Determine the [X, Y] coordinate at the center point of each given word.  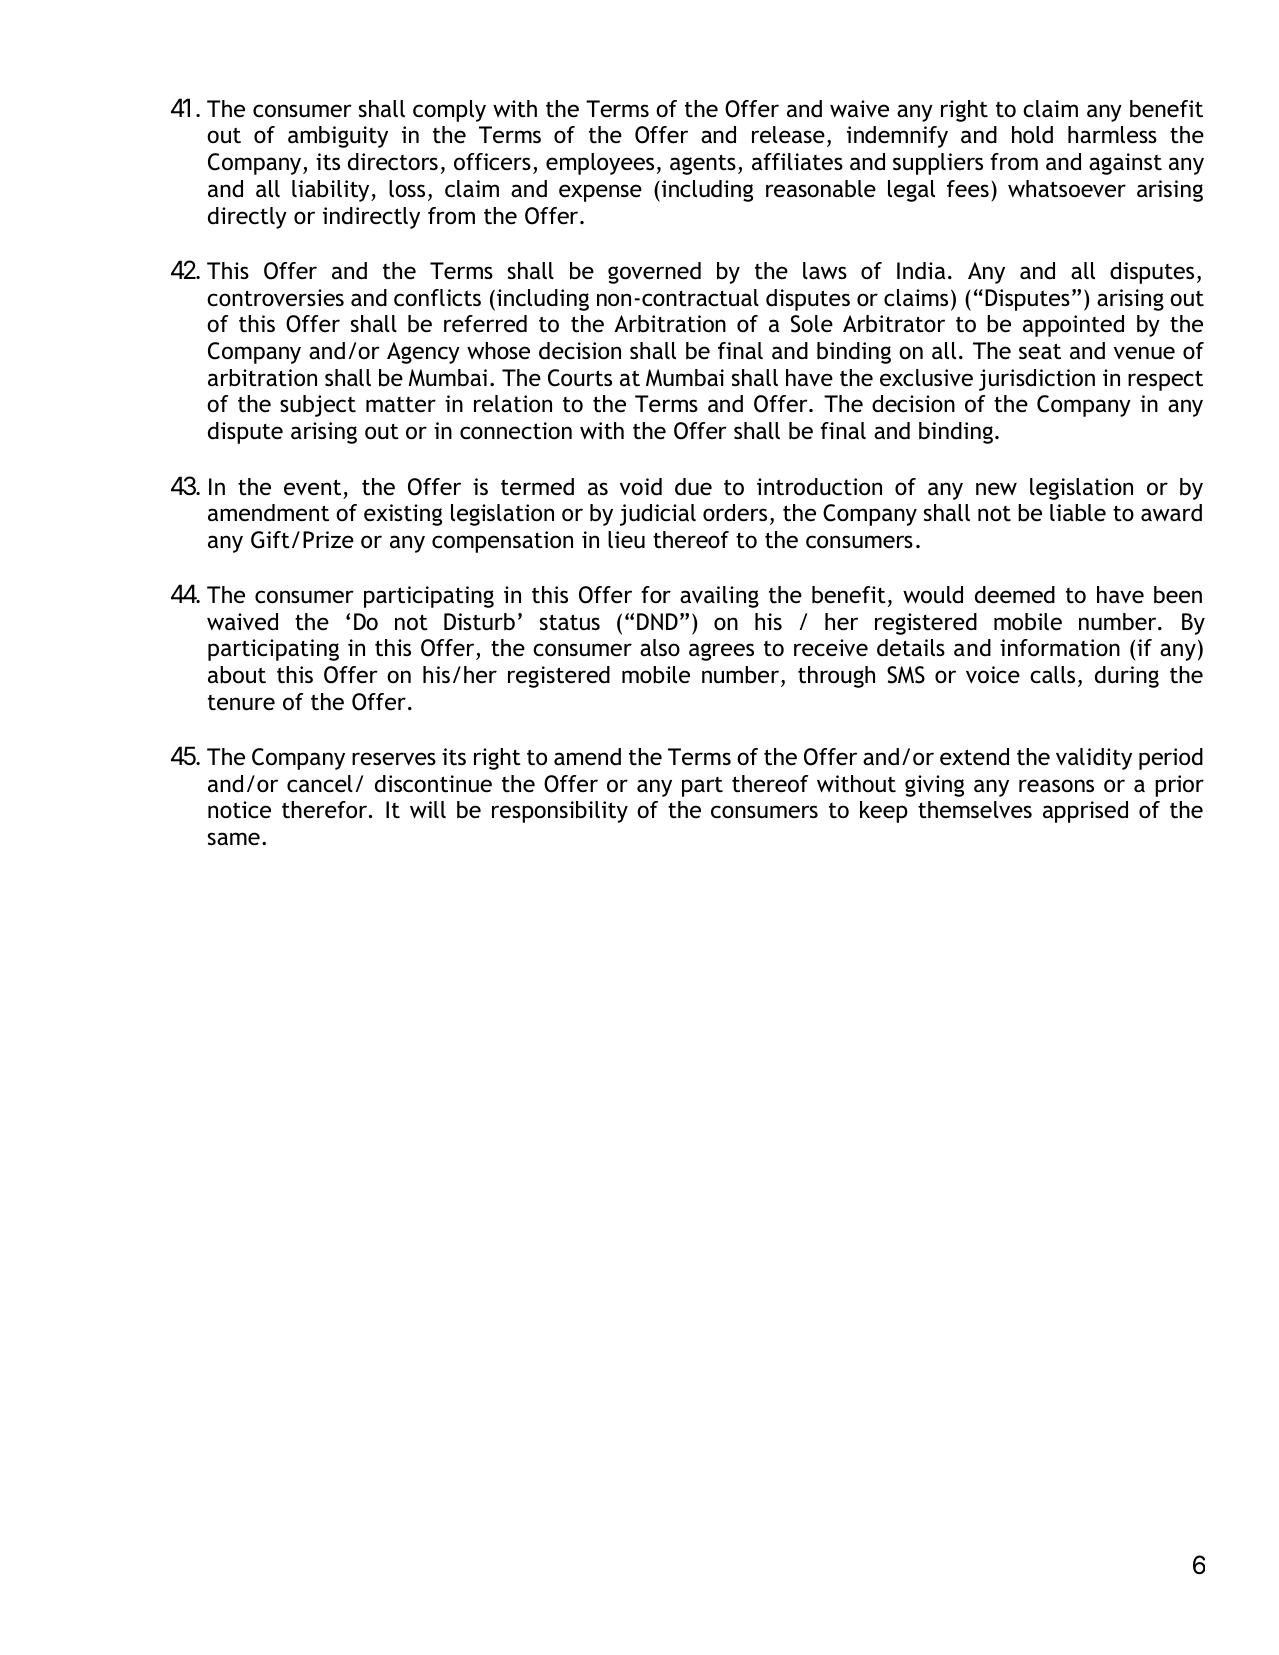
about [237, 675]
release [788, 135]
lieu [626, 540]
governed [654, 273]
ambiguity [338, 137]
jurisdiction [1037, 380]
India [921, 271]
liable [1078, 513]
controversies [275, 298]
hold [1032, 135]
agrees [721, 652]
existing [403, 515]
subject [318, 406]
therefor [326, 810]
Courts [580, 378]
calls [1052, 675]
